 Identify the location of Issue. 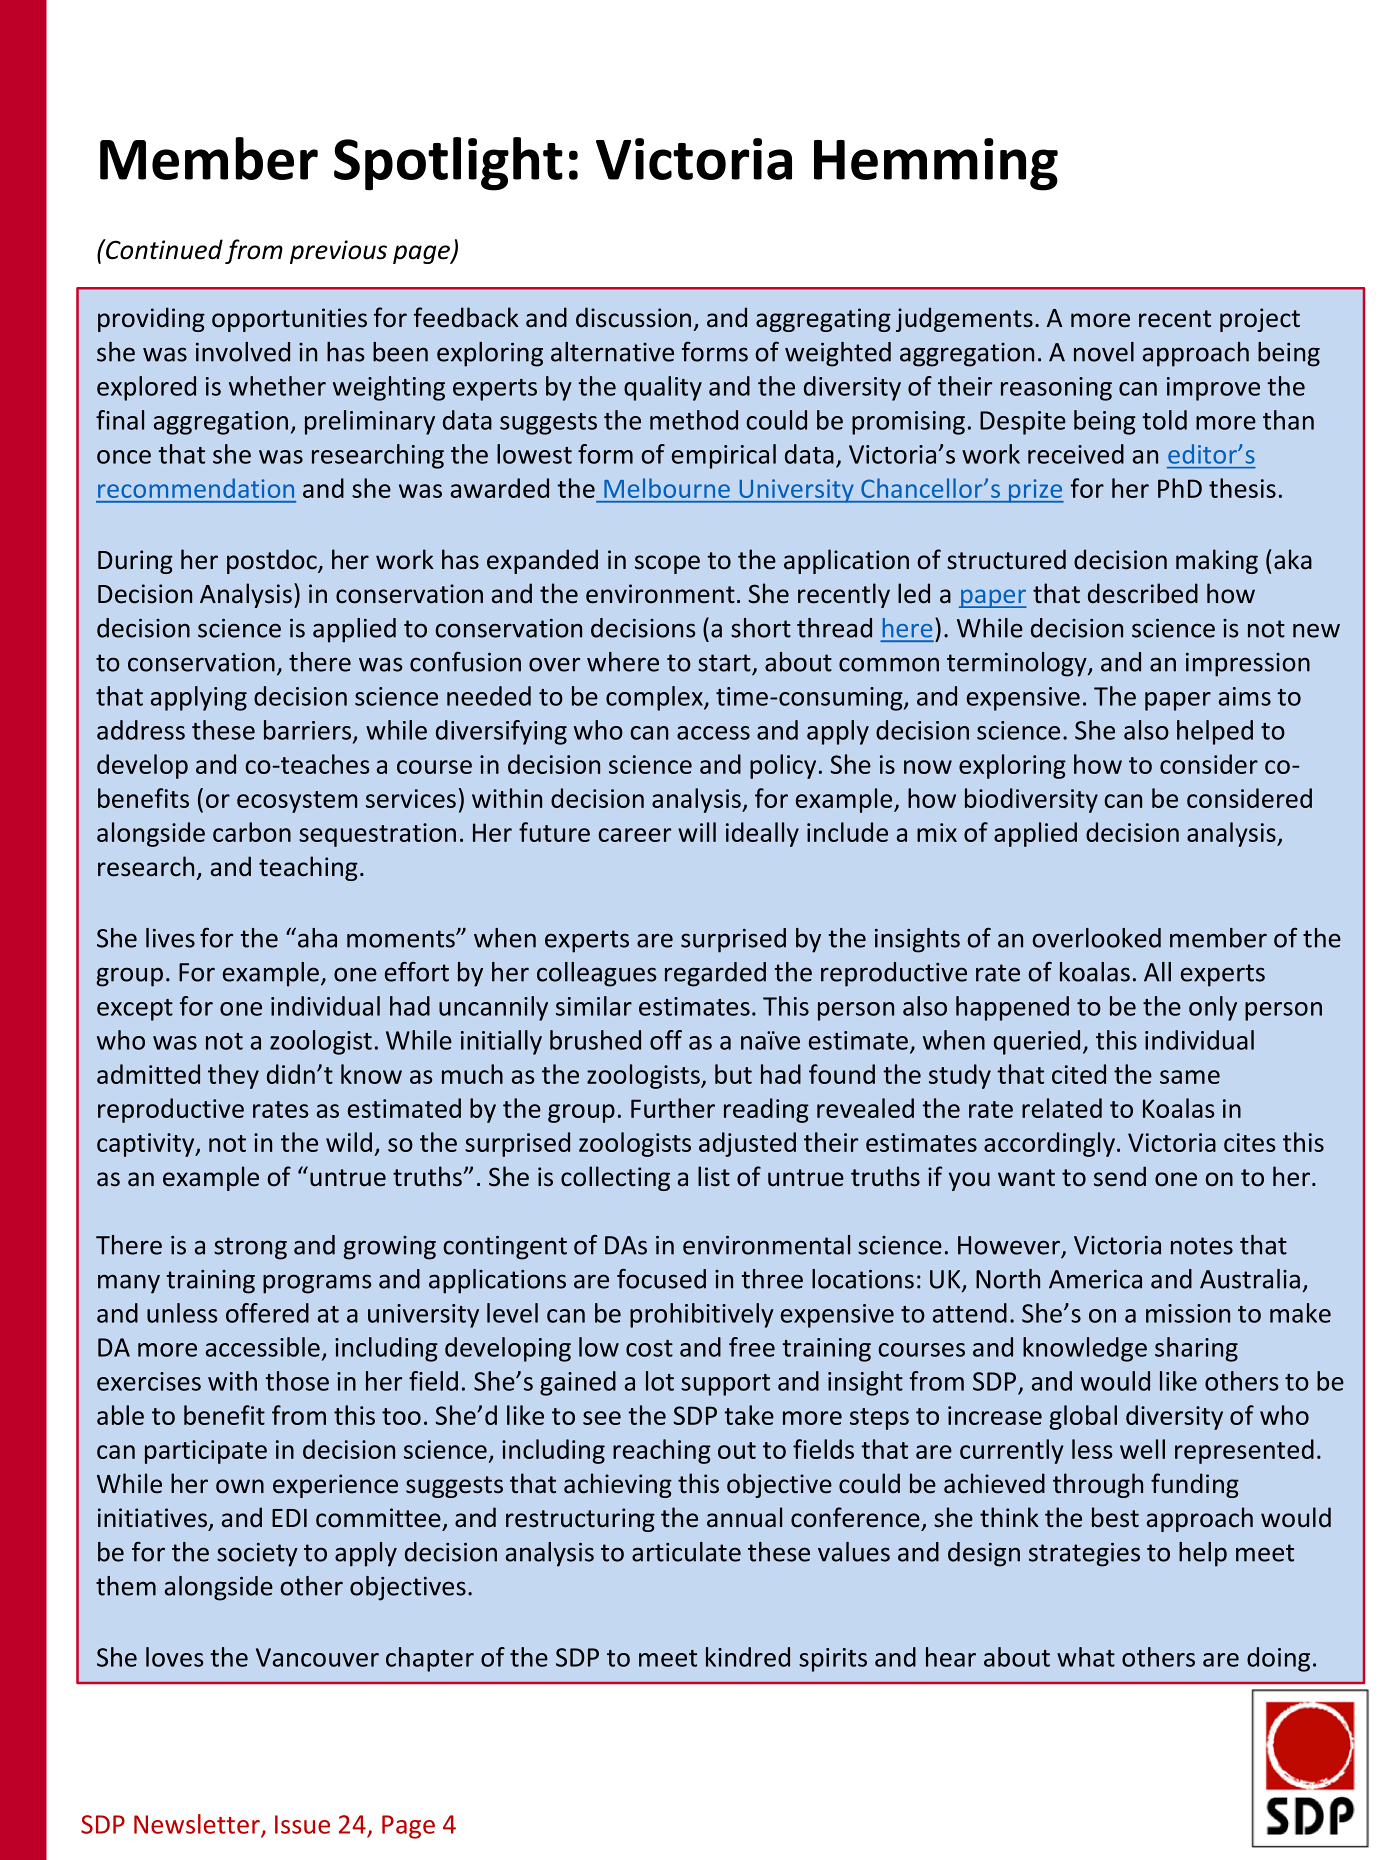
(302, 1824).
